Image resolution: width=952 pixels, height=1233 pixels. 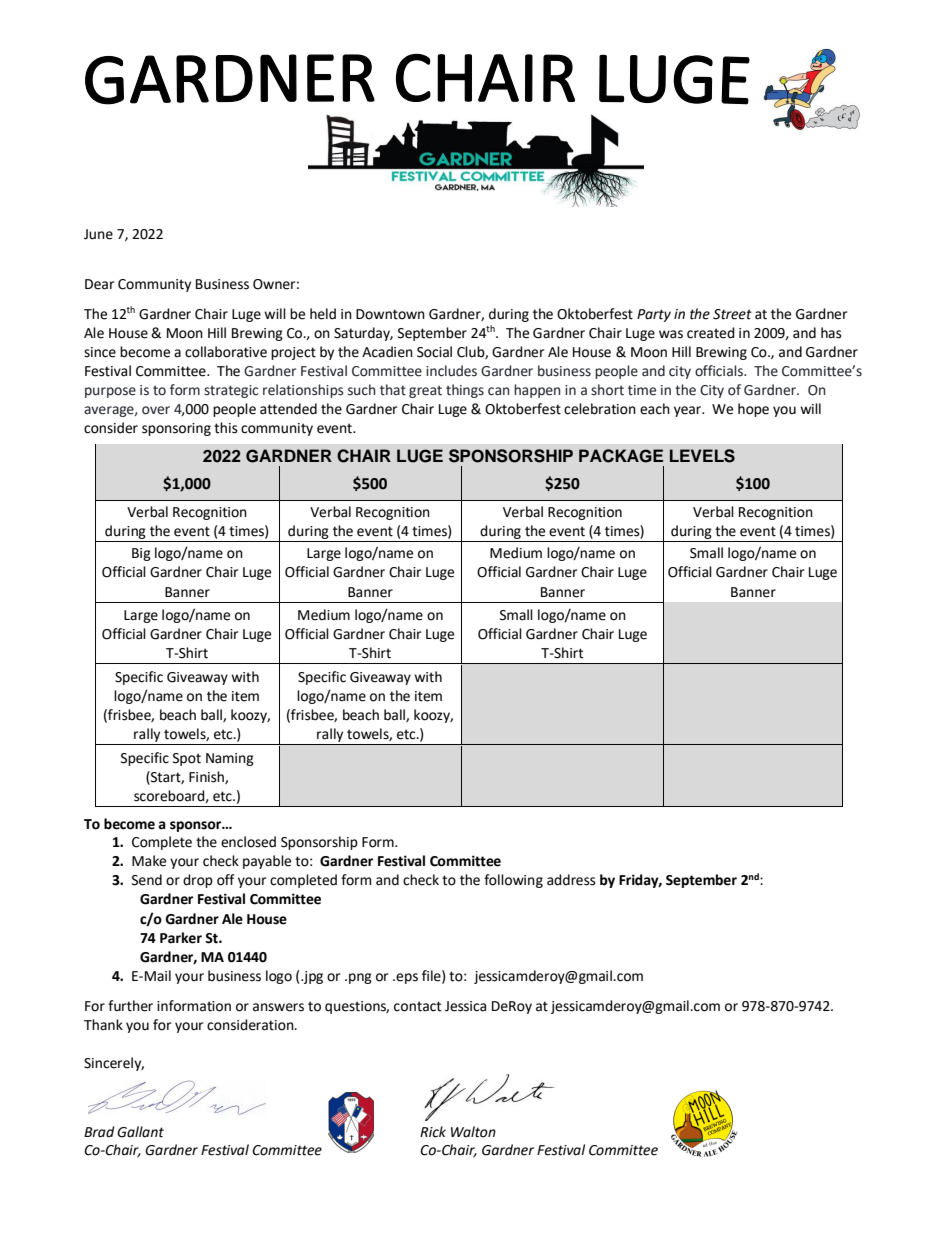 I want to click on Dear, so click(x=99, y=284).
